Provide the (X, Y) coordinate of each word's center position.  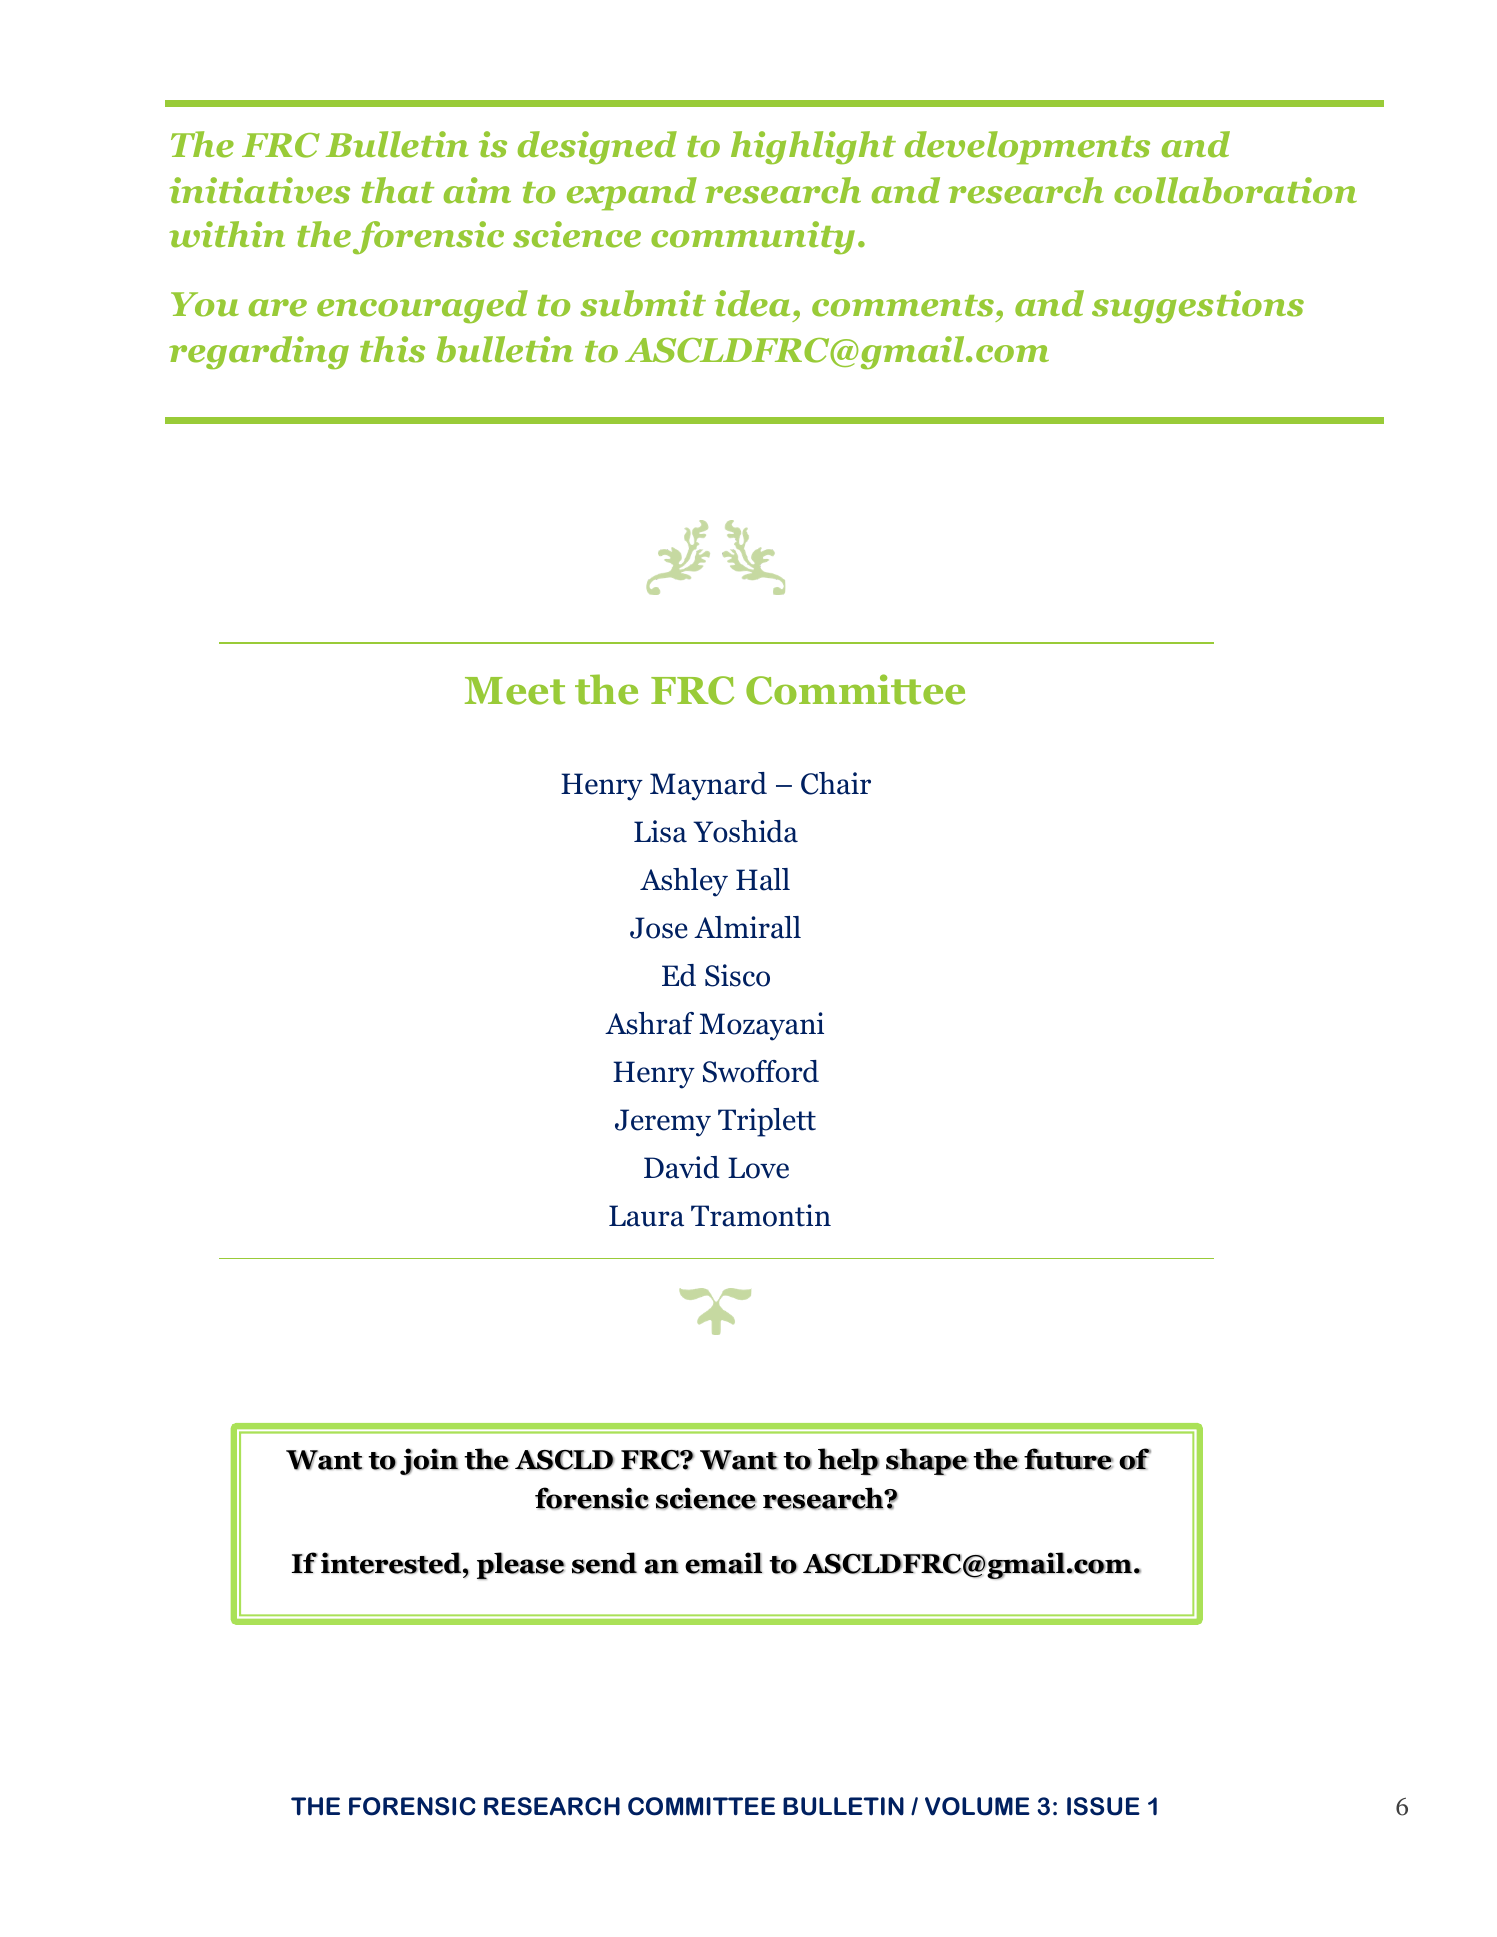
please (521, 1566)
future (1068, 1459)
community (753, 237)
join (429, 1461)
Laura (646, 1216)
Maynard (708, 786)
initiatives (260, 190)
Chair (836, 783)
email (723, 1563)
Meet (515, 691)
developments (1027, 148)
